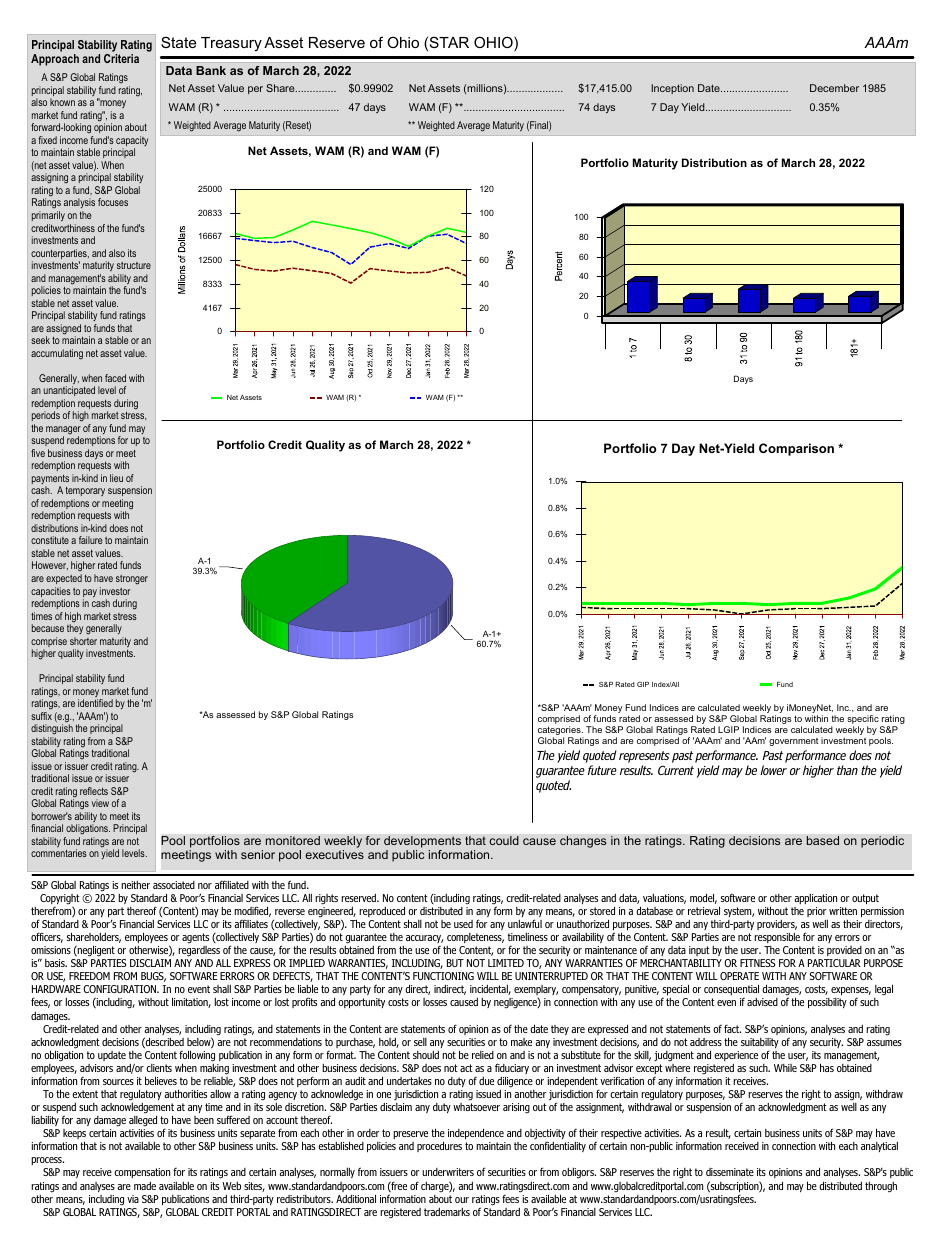 The height and width of the screenshot is (1233, 952). I want to click on faced, so click(115, 378).
